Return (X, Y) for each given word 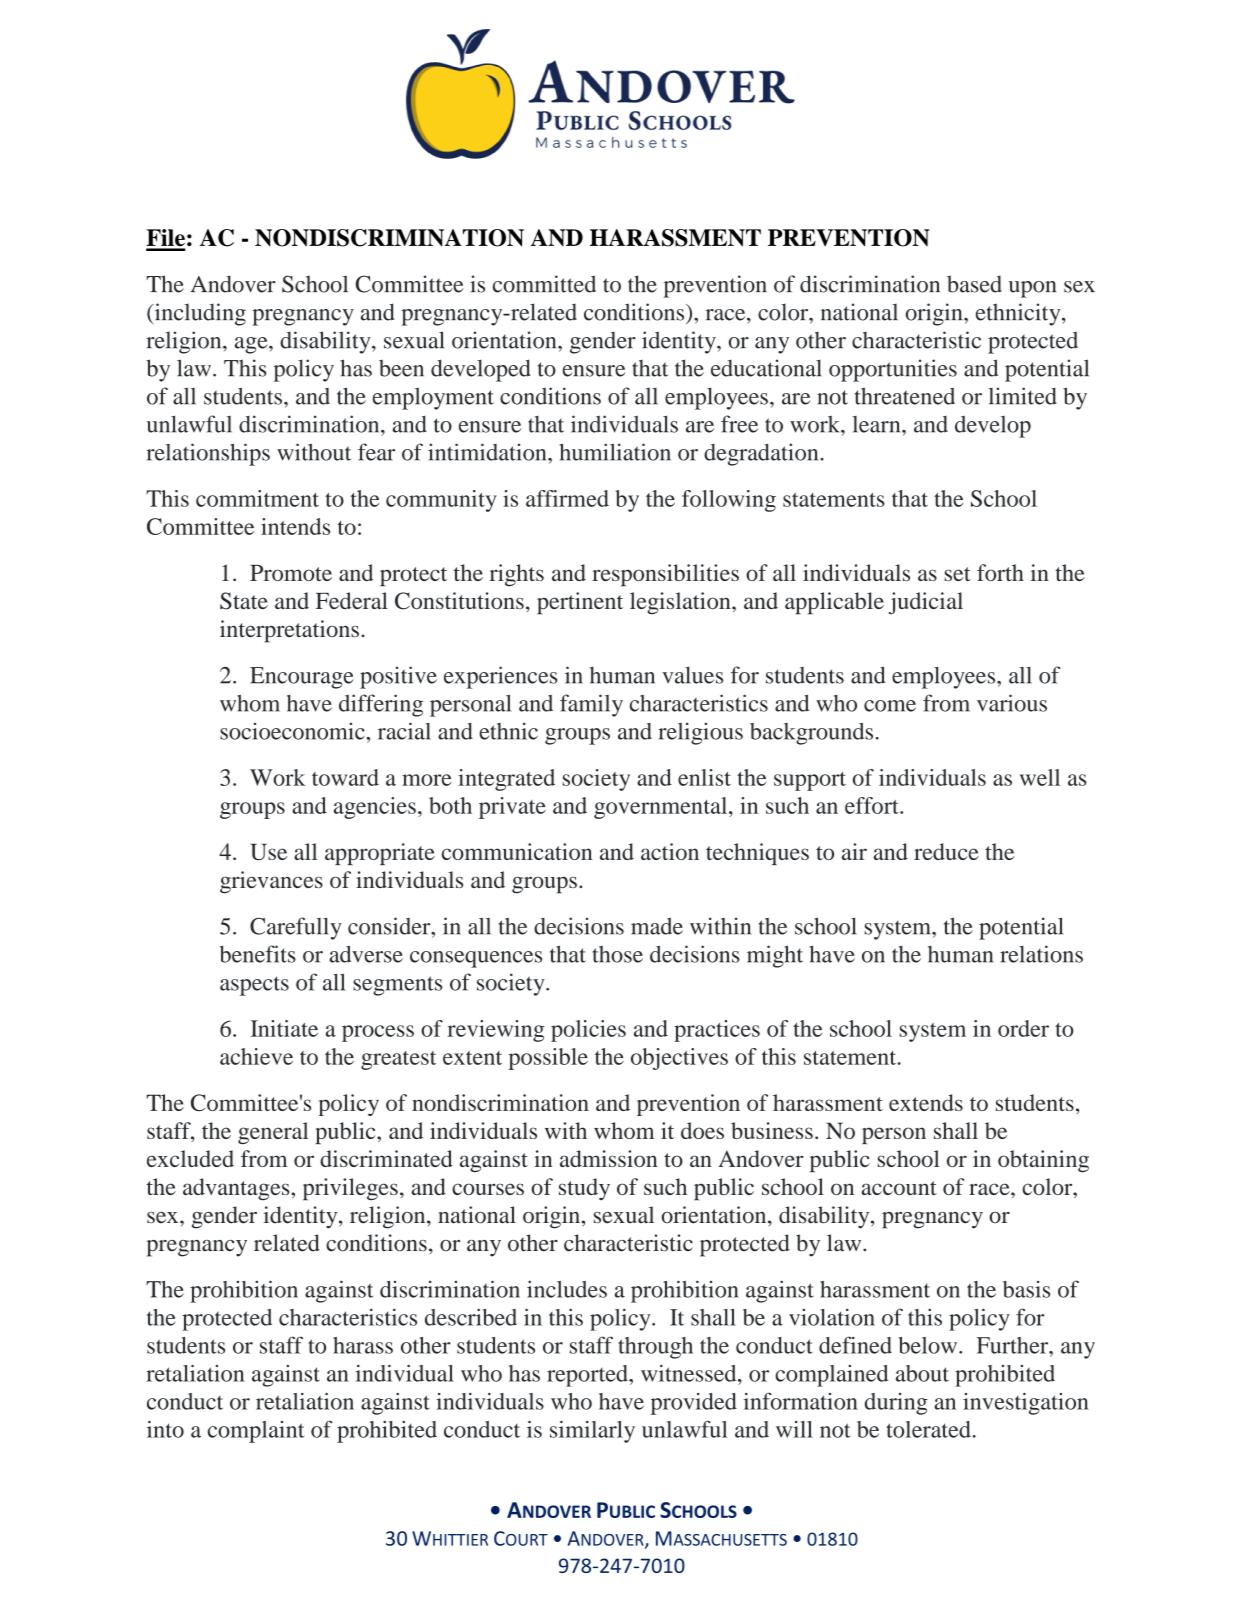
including (199, 314)
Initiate (284, 1028)
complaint (256, 1432)
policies (588, 1031)
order (1023, 1028)
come (890, 706)
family (591, 705)
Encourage (302, 678)
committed (544, 284)
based (974, 284)
